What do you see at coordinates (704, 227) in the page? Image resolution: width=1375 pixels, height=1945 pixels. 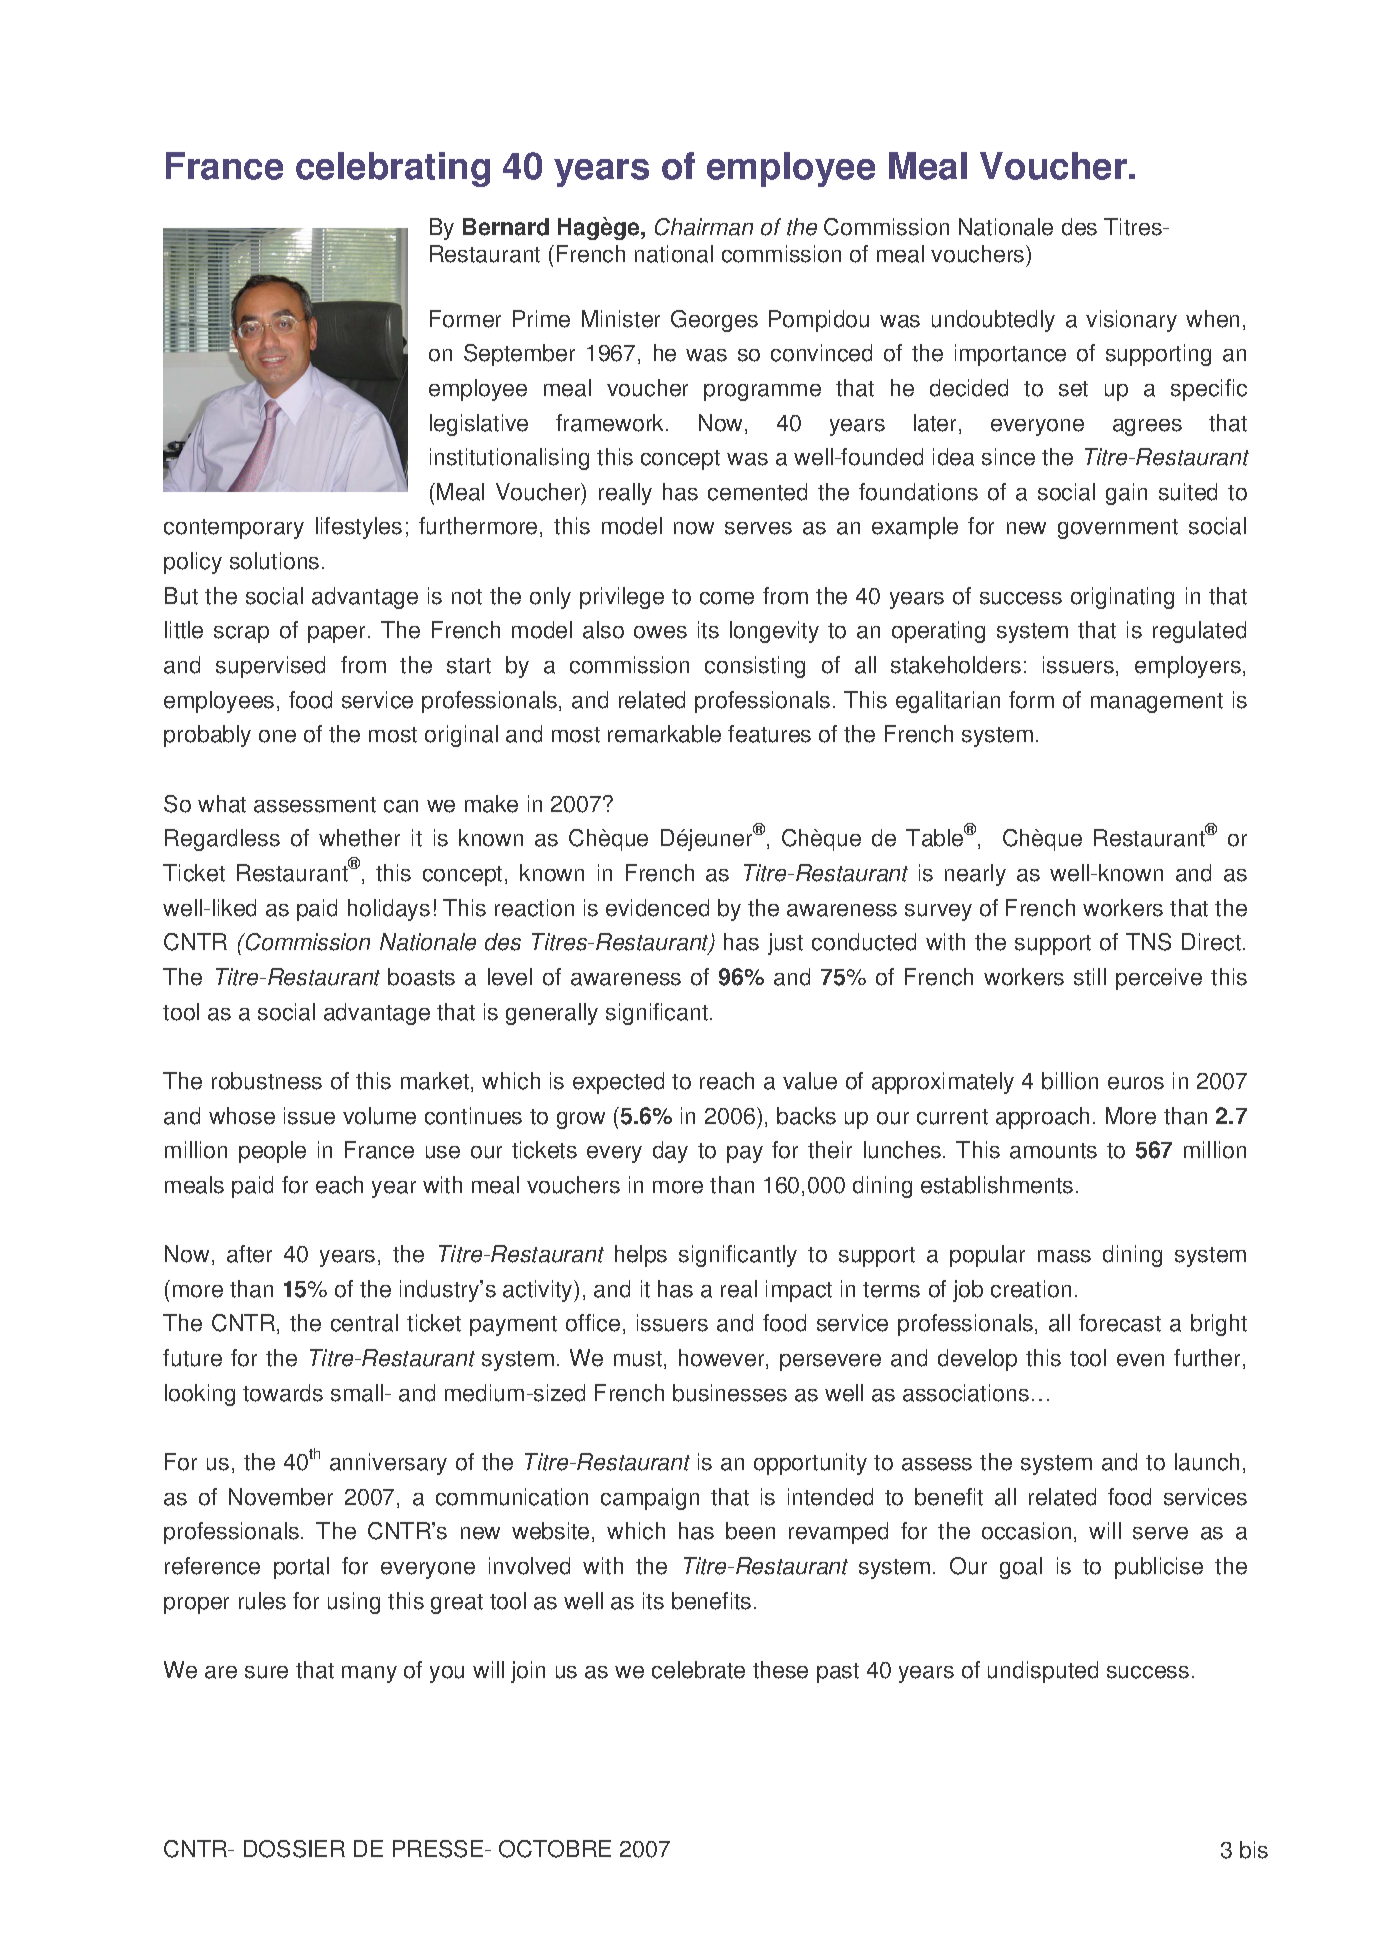 I see `Chairman` at bounding box center [704, 227].
